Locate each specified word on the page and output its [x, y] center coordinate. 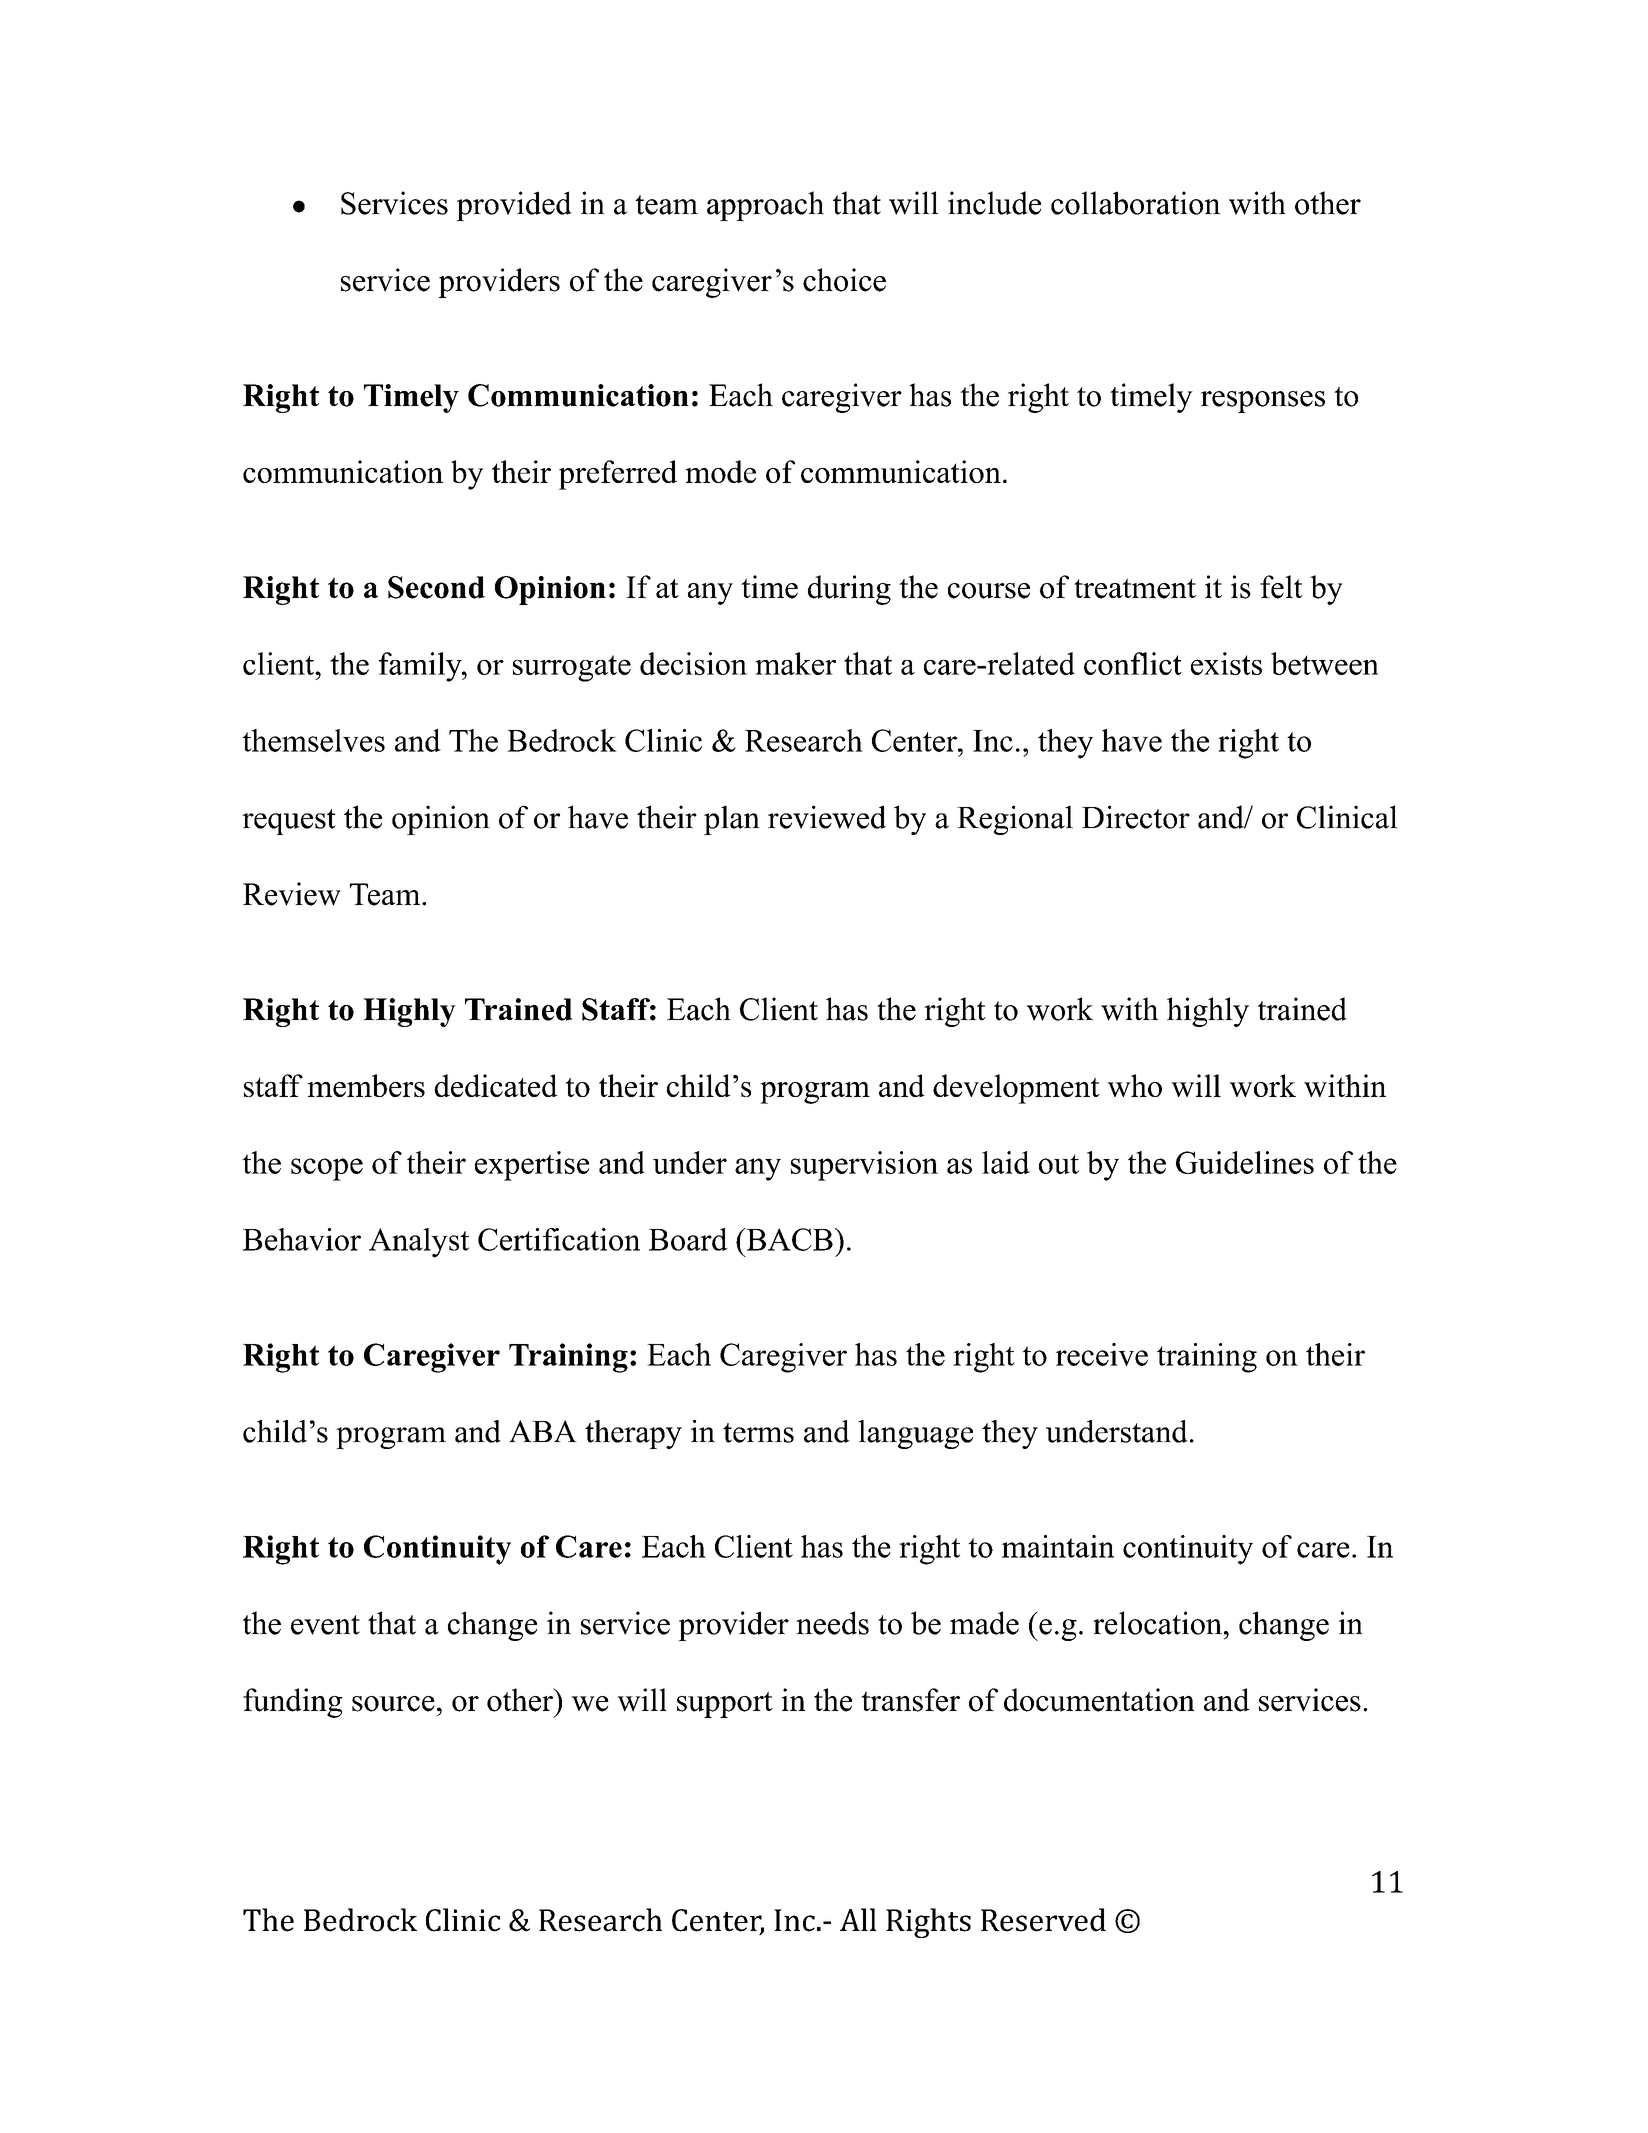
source [393, 1704]
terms [758, 1433]
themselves [313, 740]
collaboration [1136, 203]
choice [844, 280]
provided [514, 206]
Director [1136, 817]
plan [732, 820]
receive [1102, 1354]
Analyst [419, 1243]
